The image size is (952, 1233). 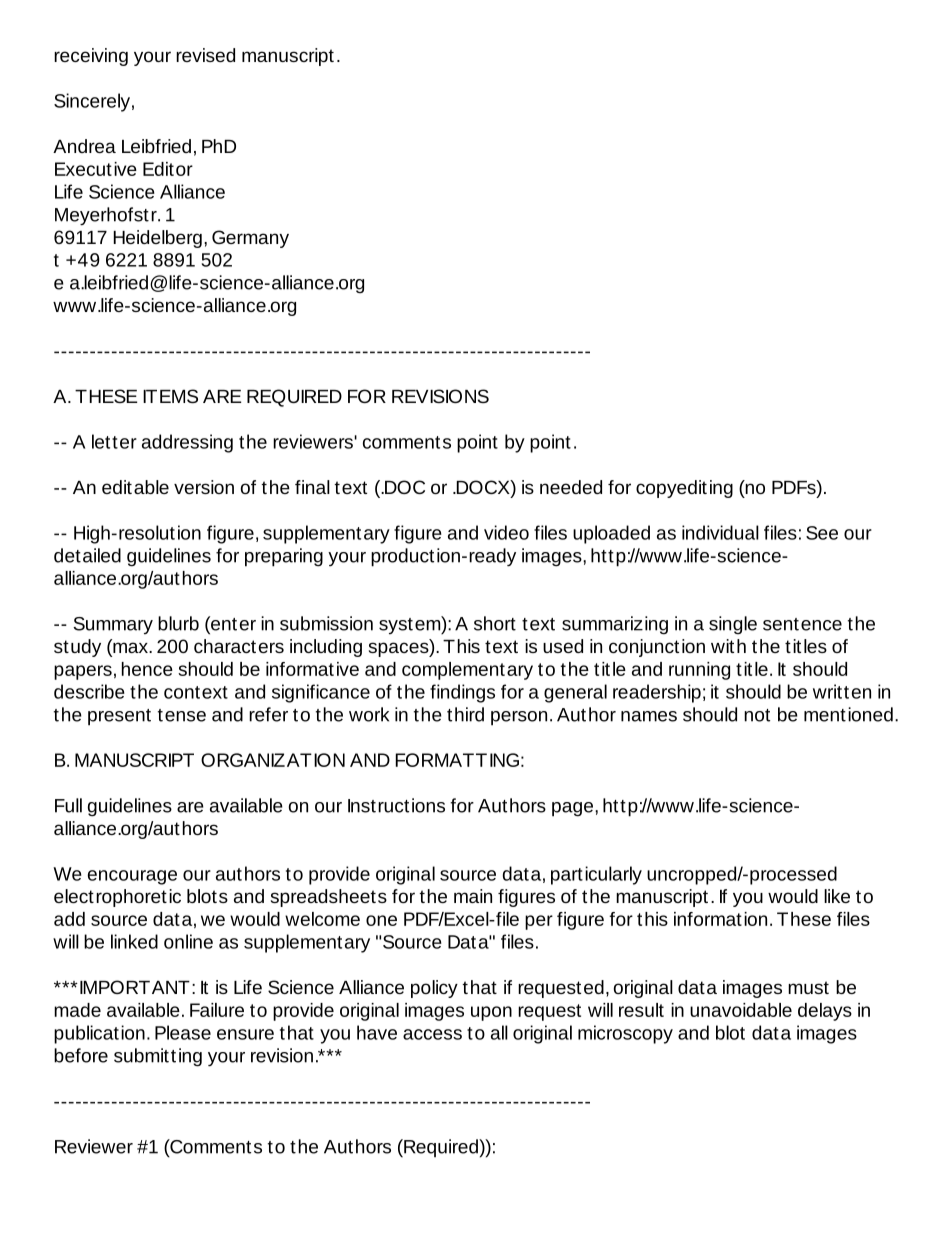 I want to click on Germany, so click(x=250, y=239).
